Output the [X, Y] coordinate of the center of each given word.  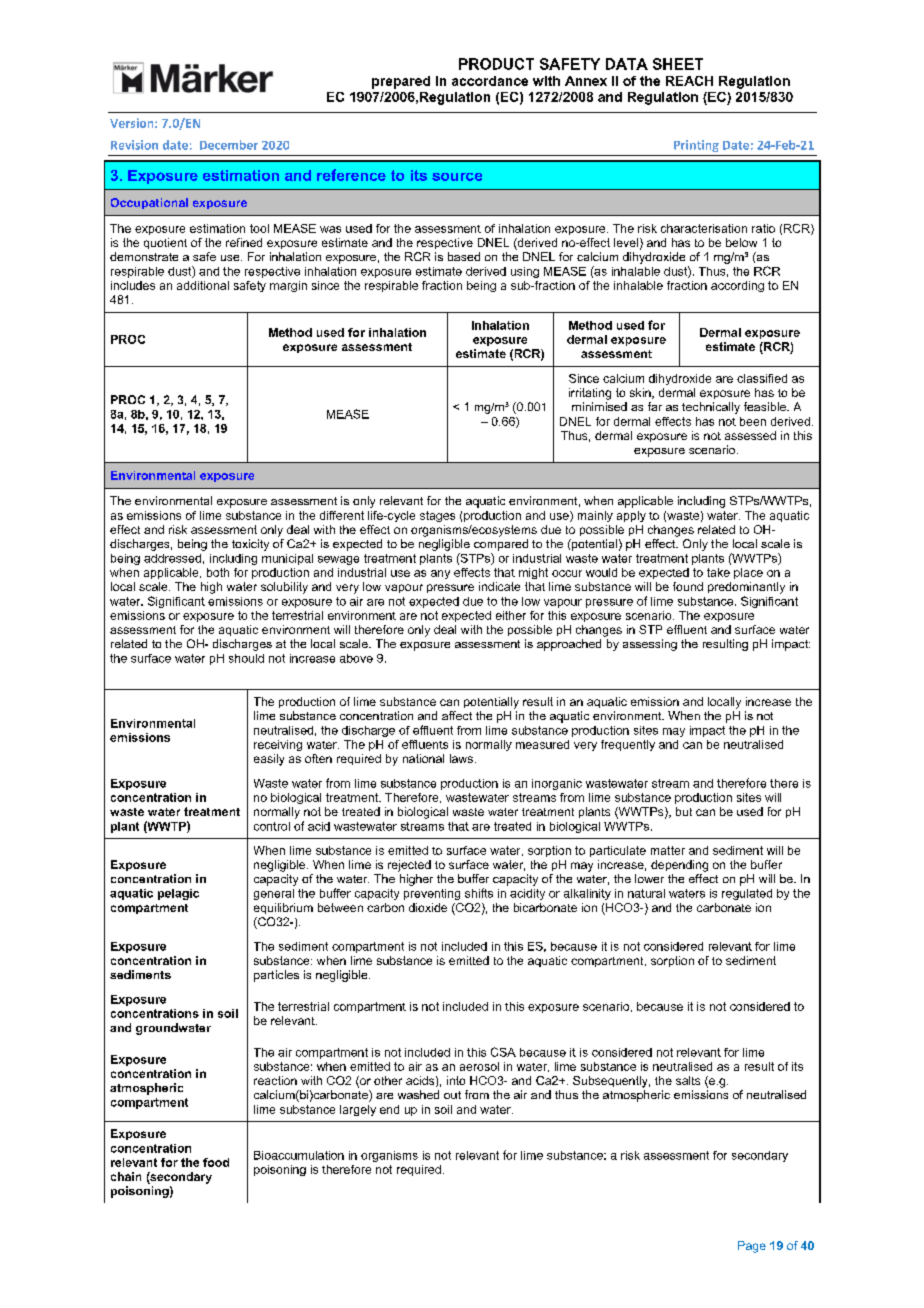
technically [711, 408]
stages [437, 516]
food [216, 1162]
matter [668, 850]
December [229, 145]
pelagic [178, 894]
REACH [689, 81]
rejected [409, 866]
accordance [490, 81]
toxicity [250, 545]
